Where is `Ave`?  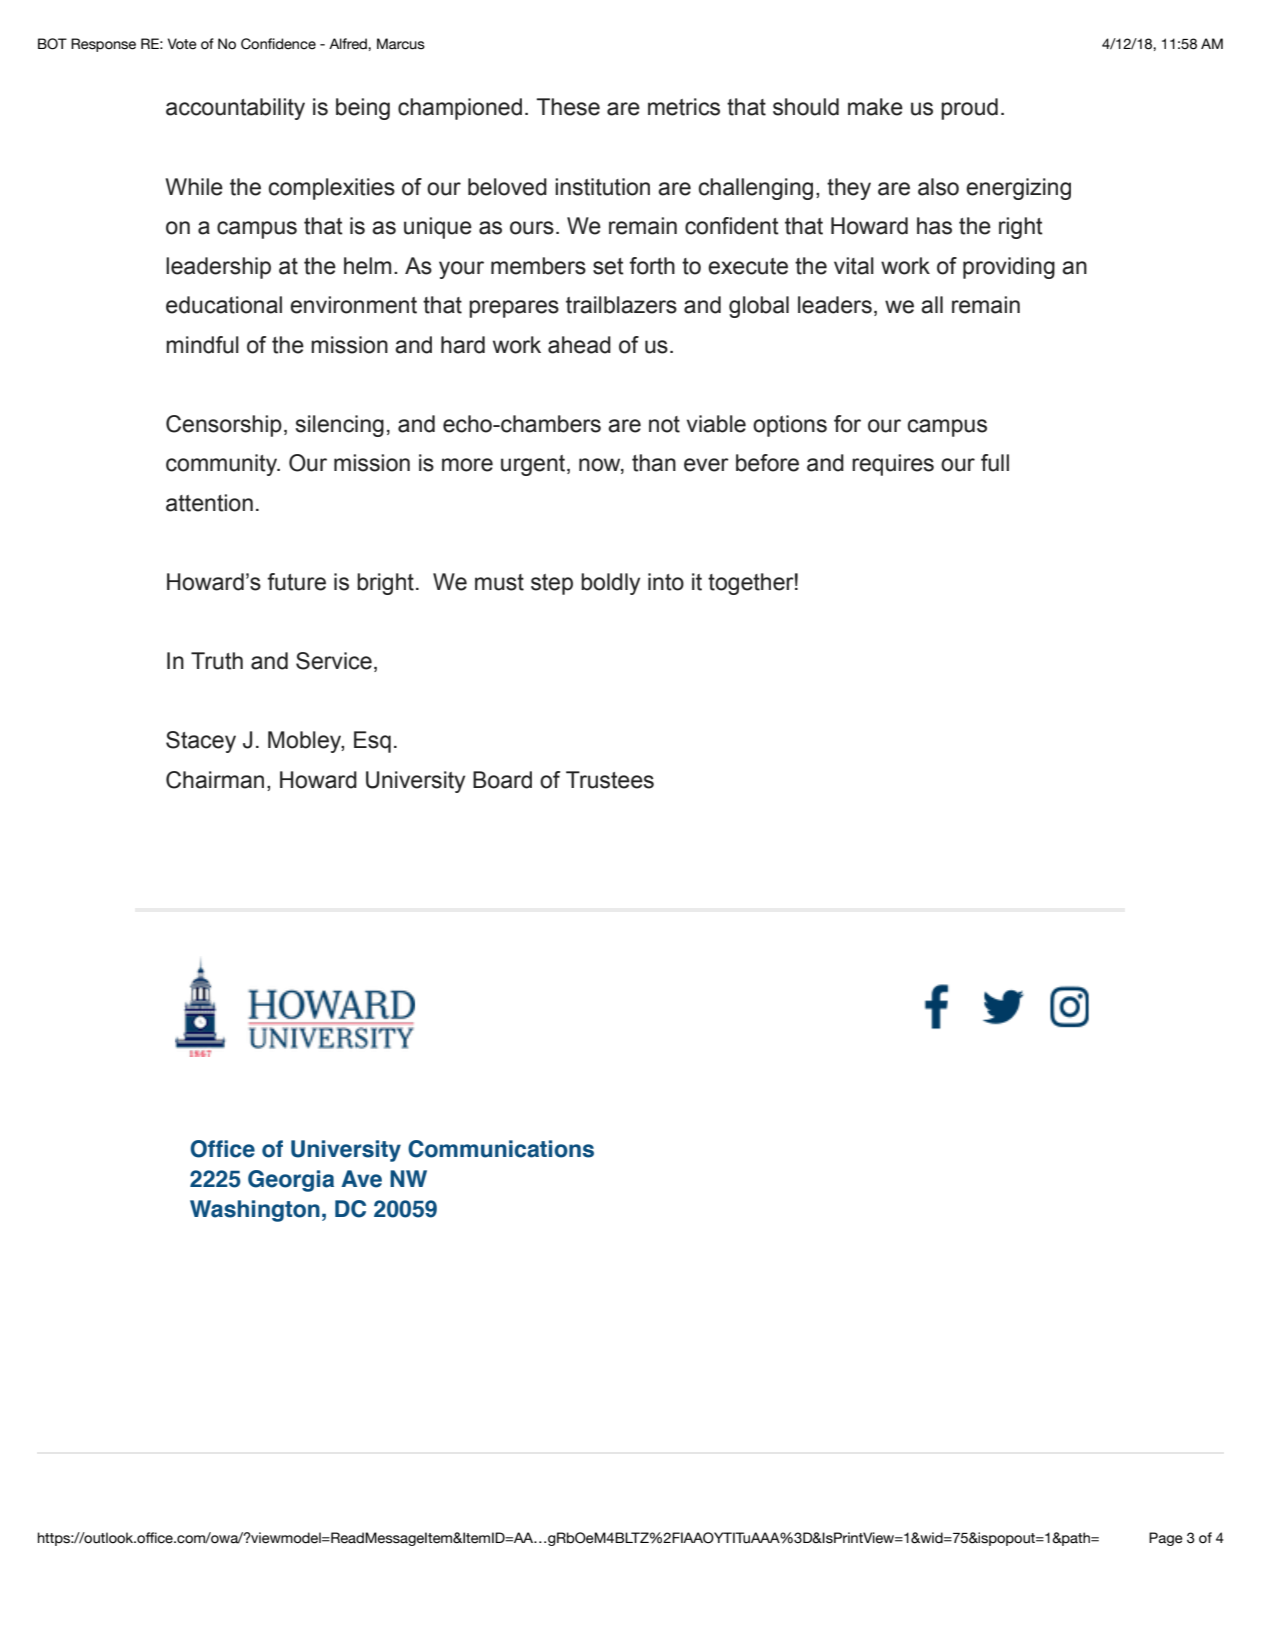 Ave is located at coordinates (361, 1179).
